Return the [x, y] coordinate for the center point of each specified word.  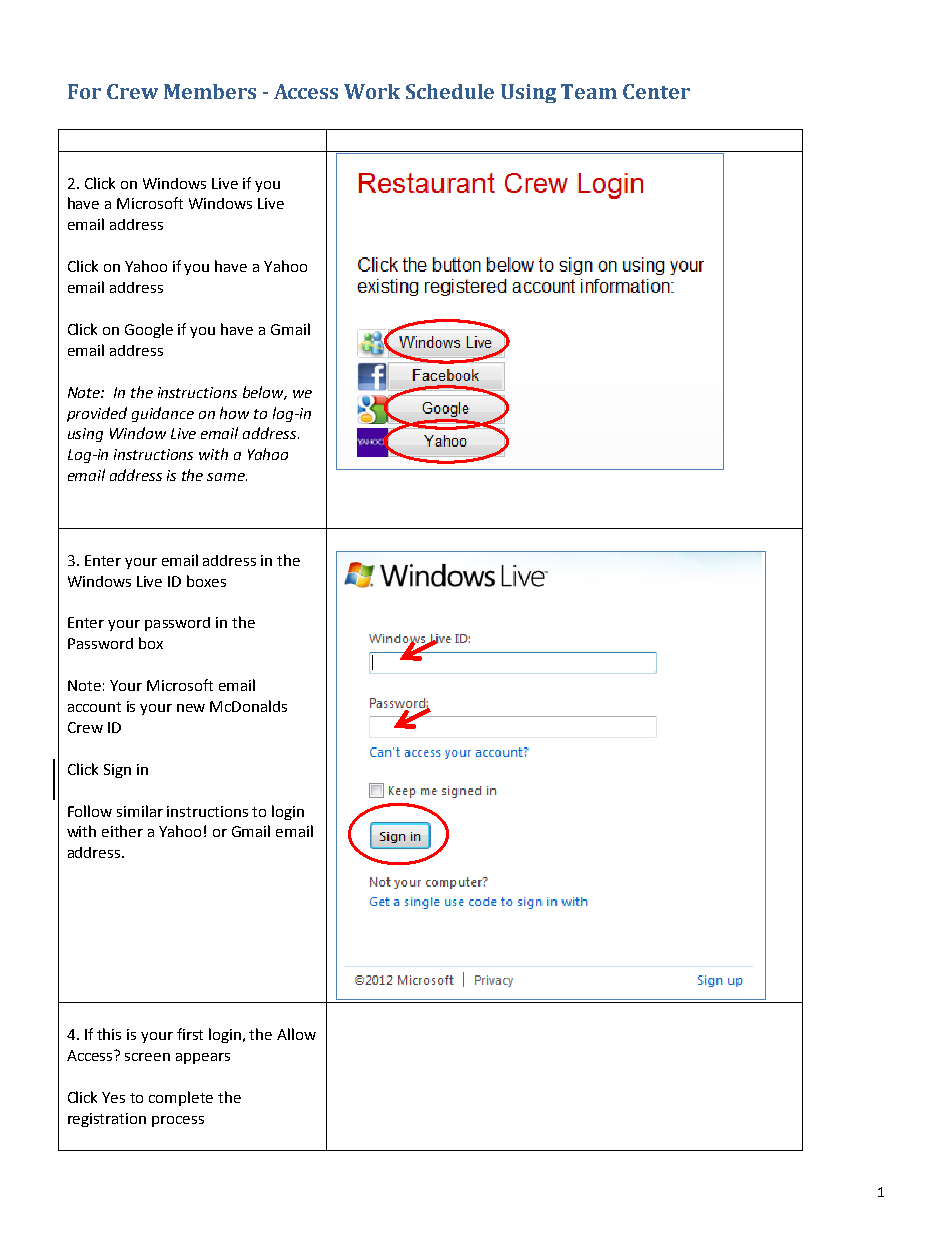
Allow [296, 1034]
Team [589, 91]
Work [372, 91]
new [191, 708]
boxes [206, 581]
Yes [113, 1097]
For [84, 91]
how [234, 413]
